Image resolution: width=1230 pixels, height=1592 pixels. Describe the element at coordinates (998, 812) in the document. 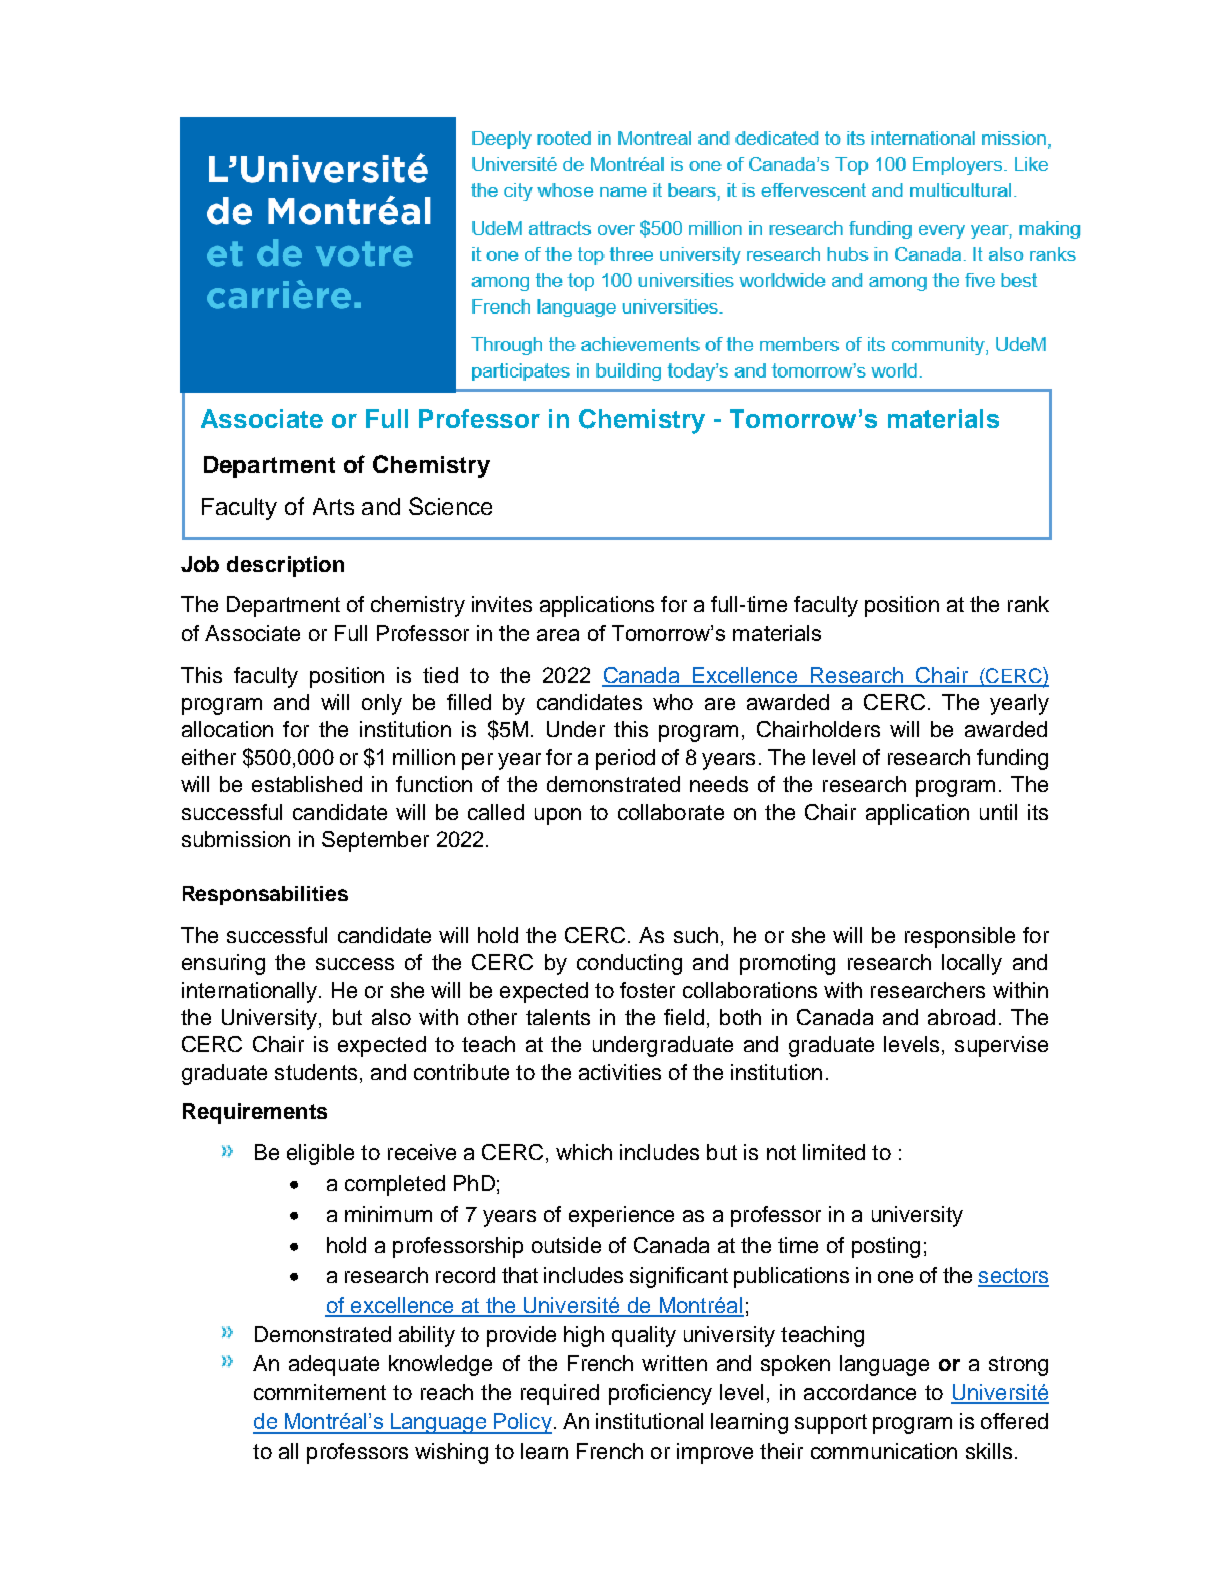

I see `until` at that location.
